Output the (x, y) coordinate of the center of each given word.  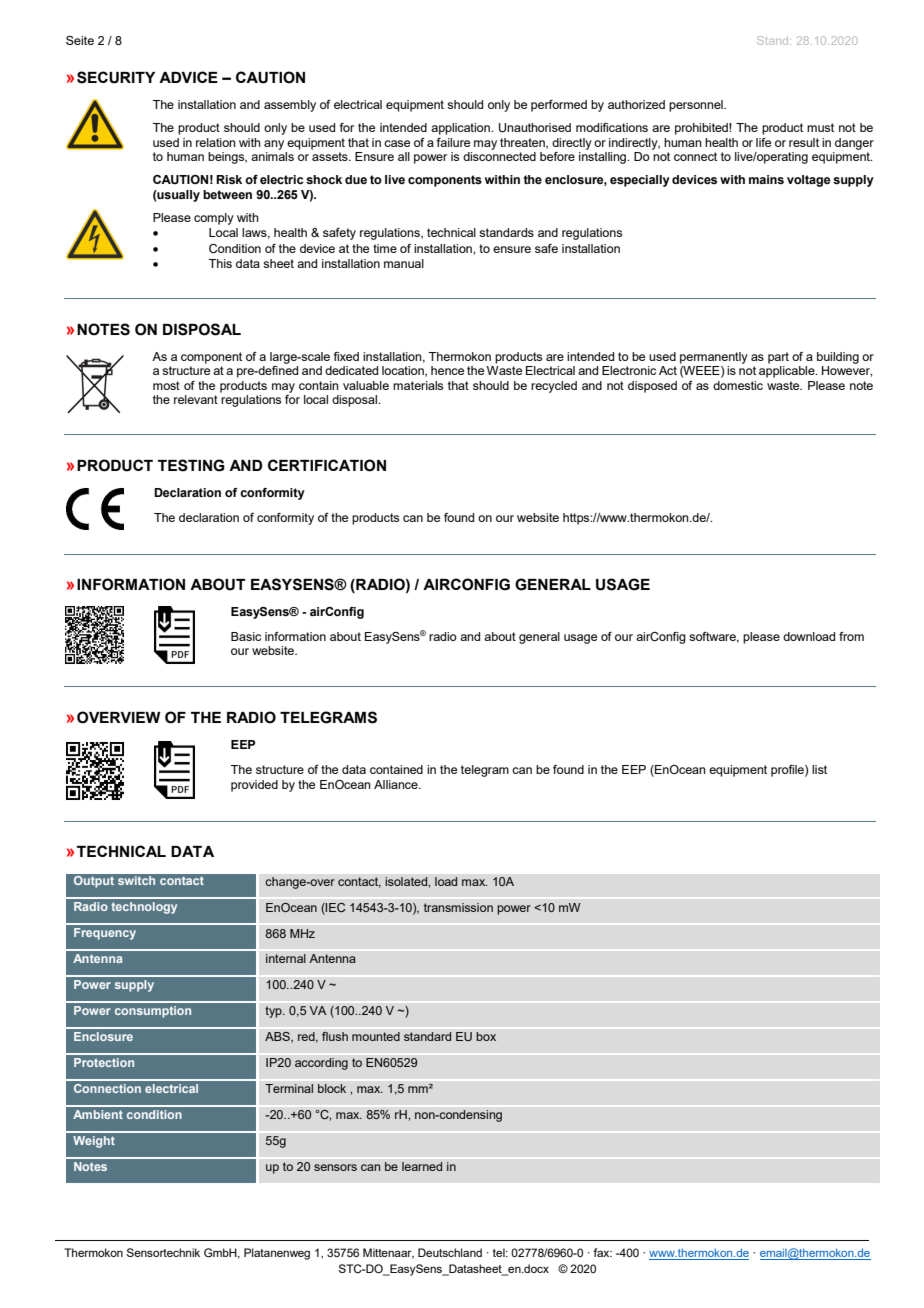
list (819, 769)
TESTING (191, 465)
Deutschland (450, 1252)
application (461, 129)
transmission (458, 907)
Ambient (98, 1114)
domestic (738, 385)
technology (144, 908)
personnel (697, 106)
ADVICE (188, 77)
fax (603, 1252)
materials (418, 385)
